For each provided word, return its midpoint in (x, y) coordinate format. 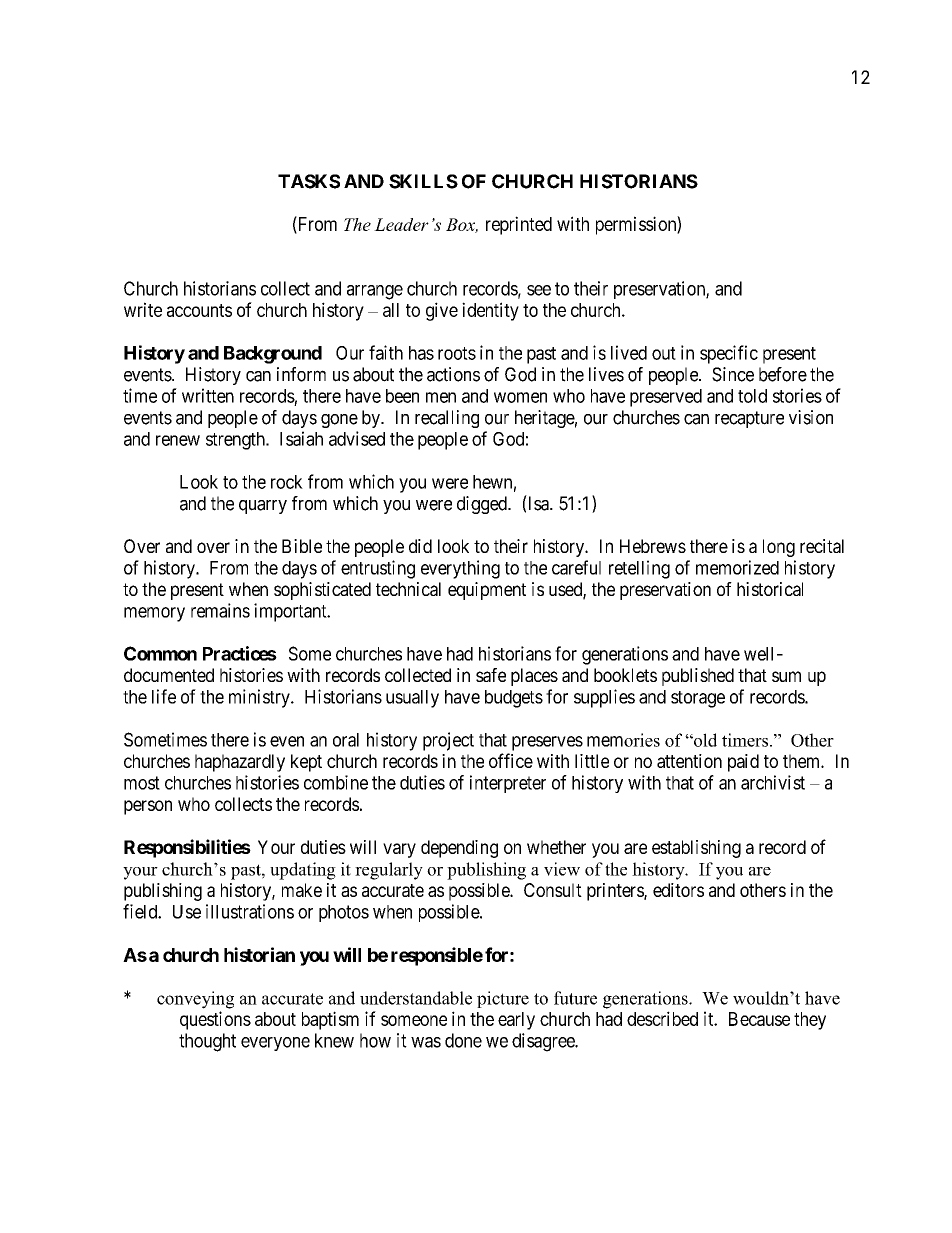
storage (698, 699)
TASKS (309, 181)
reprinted (519, 225)
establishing (696, 849)
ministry (260, 698)
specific (729, 354)
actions (453, 374)
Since (733, 374)
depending (459, 849)
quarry (263, 507)
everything (460, 569)
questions (215, 1020)
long (779, 548)
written (208, 395)
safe (491, 675)
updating (303, 871)
